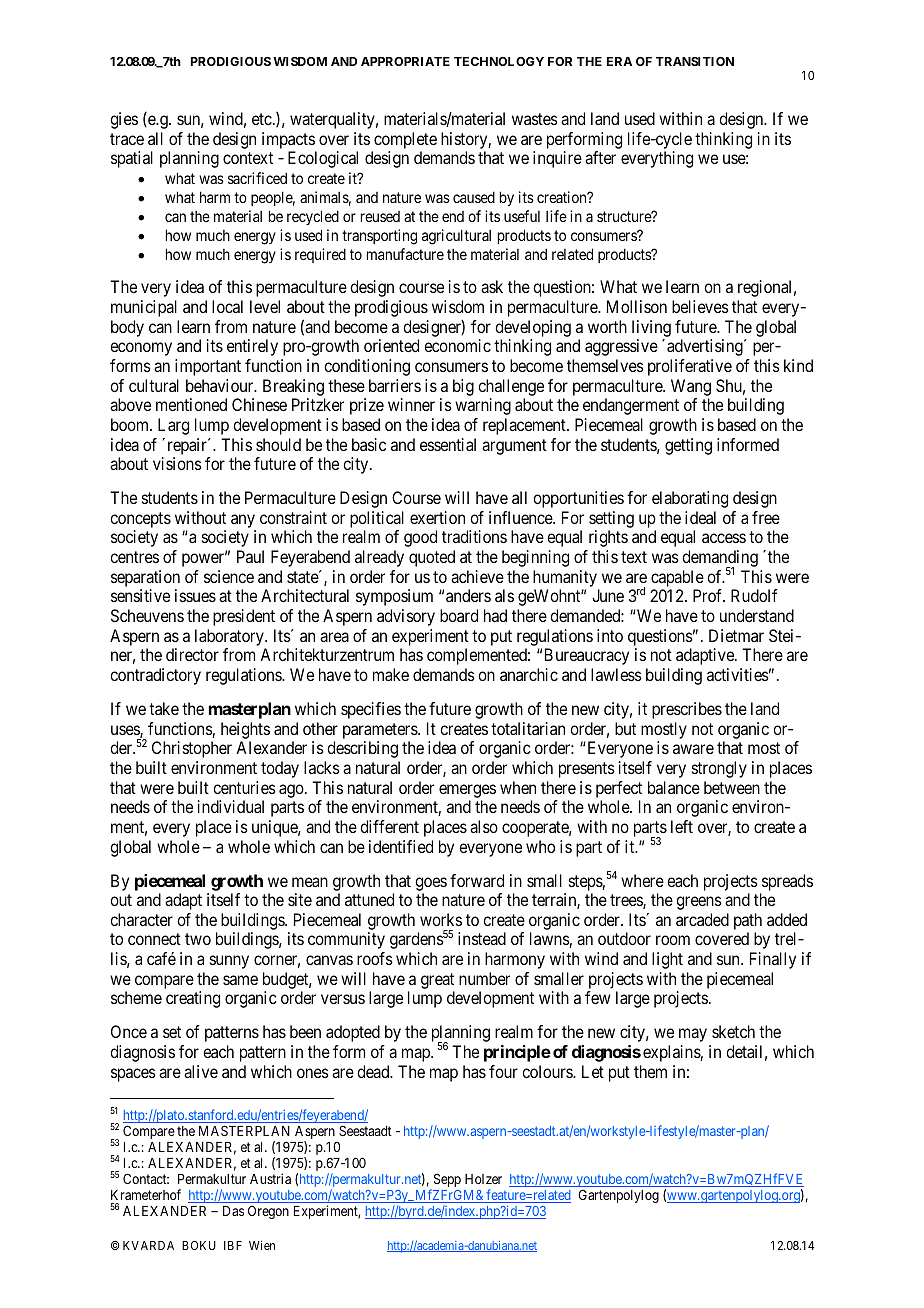 The height and width of the document is (1308, 924). What do you see at coordinates (446, 1181) in the document?
I see `Sepp` at bounding box center [446, 1181].
